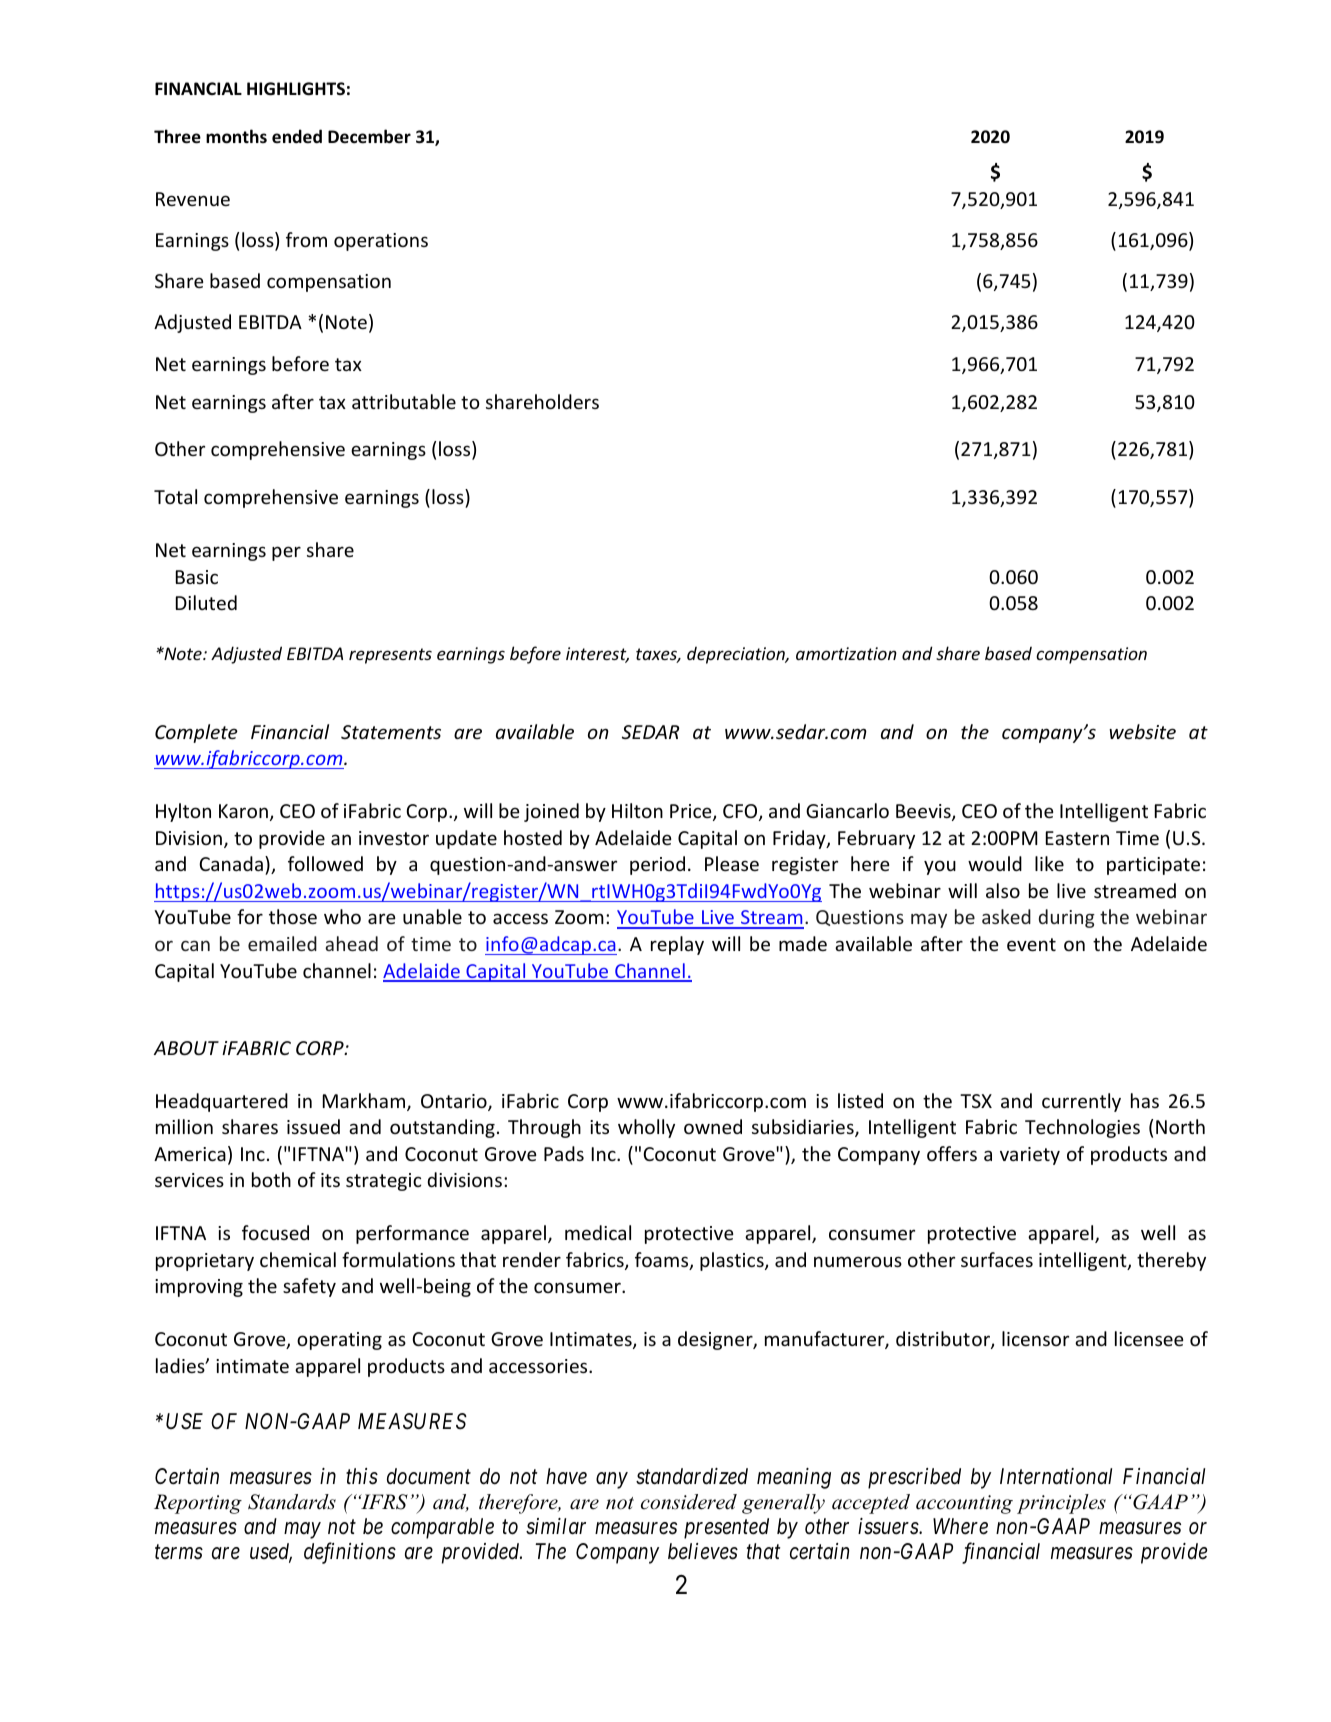  I want to click on Eastern, so click(1077, 838).
